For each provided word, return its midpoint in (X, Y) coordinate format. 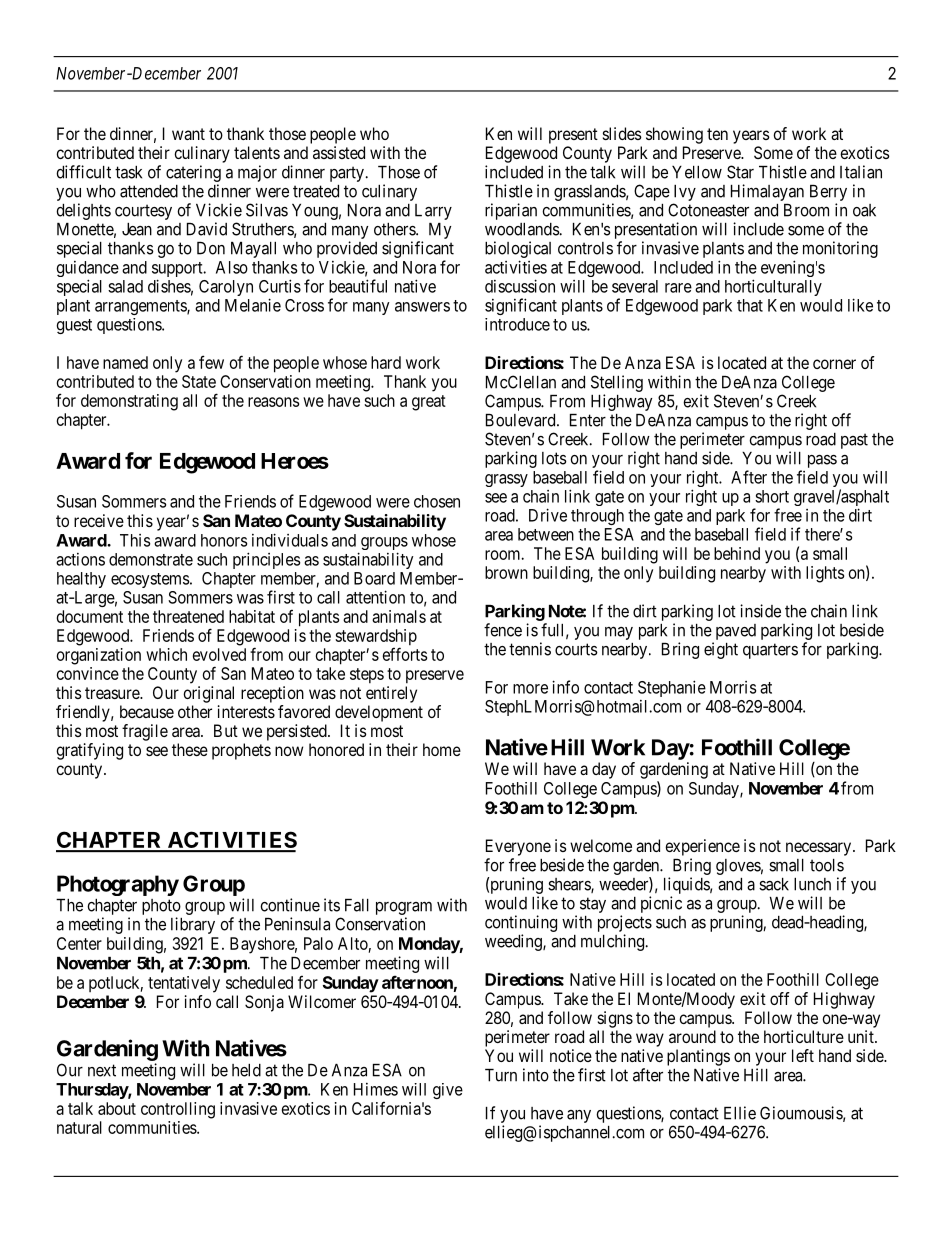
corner (834, 364)
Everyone (518, 847)
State (199, 381)
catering (193, 173)
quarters (770, 651)
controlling (178, 1110)
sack (774, 884)
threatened (188, 616)
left (803, 1055)
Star (740, 172)
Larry (433, 212)
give (448, 1091)
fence (503, 630)
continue (290, 905)
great (429, 403)
